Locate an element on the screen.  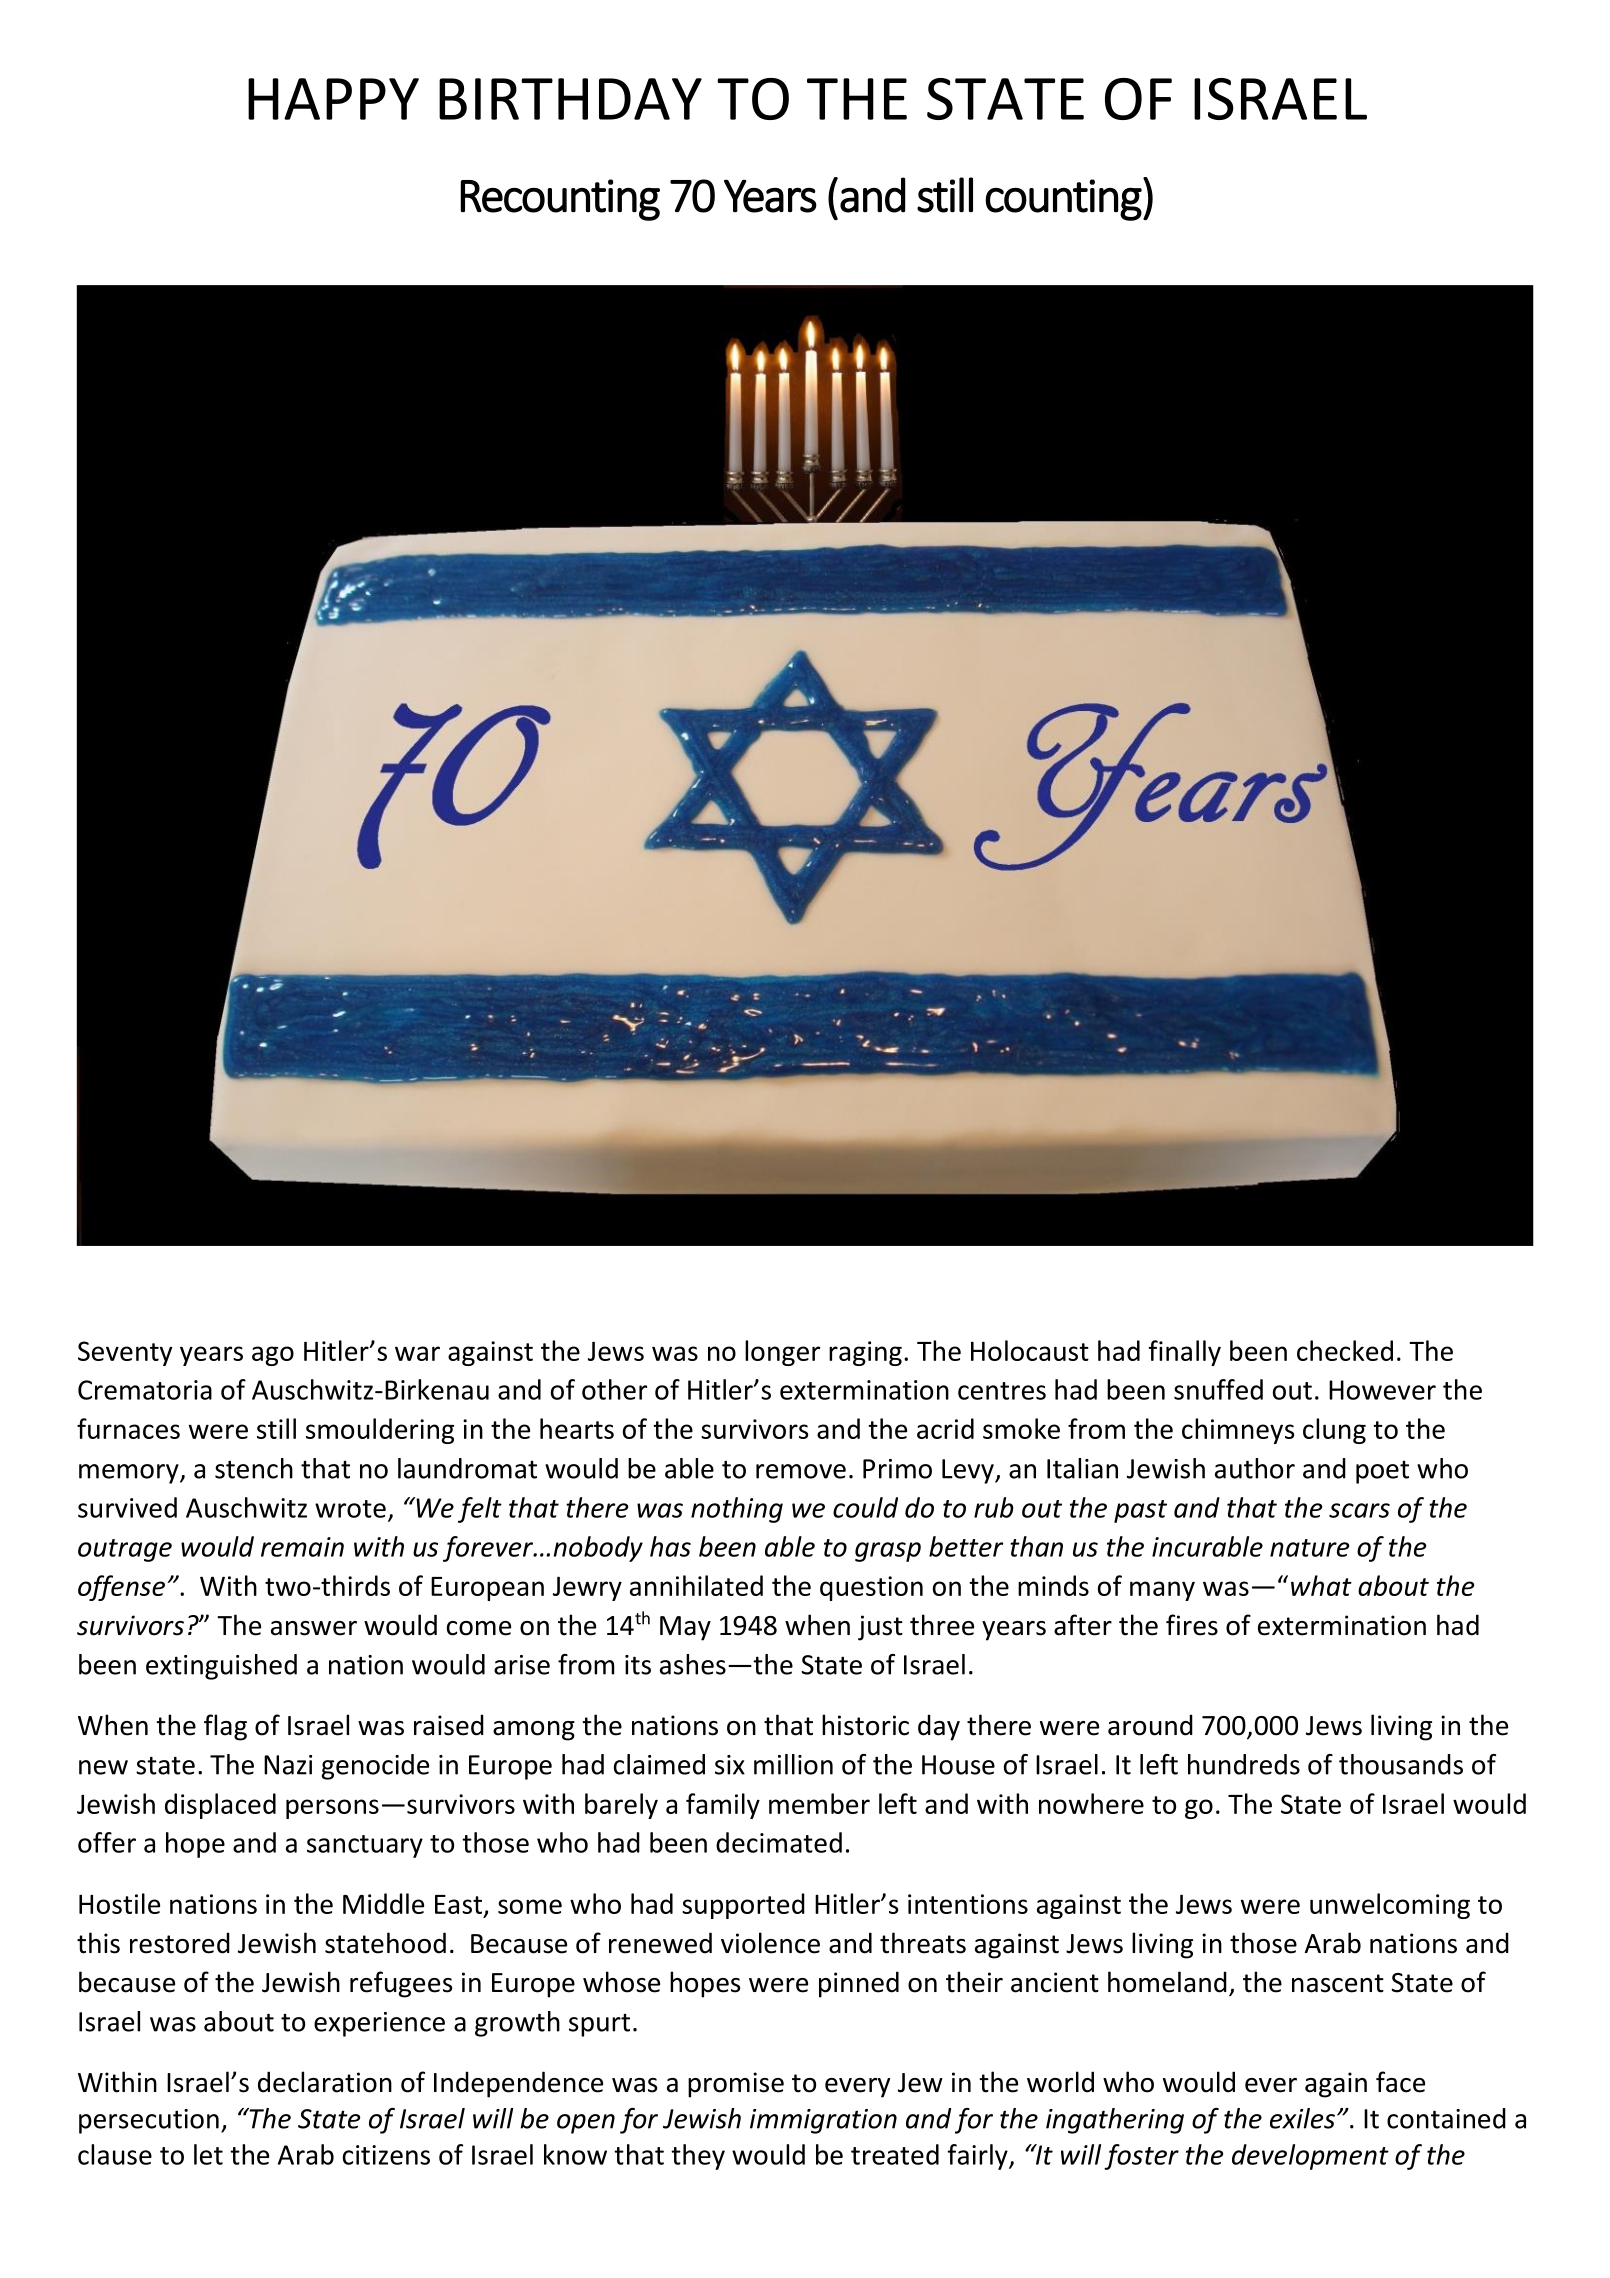
exiles is located at coordinates (1302, 2118).
